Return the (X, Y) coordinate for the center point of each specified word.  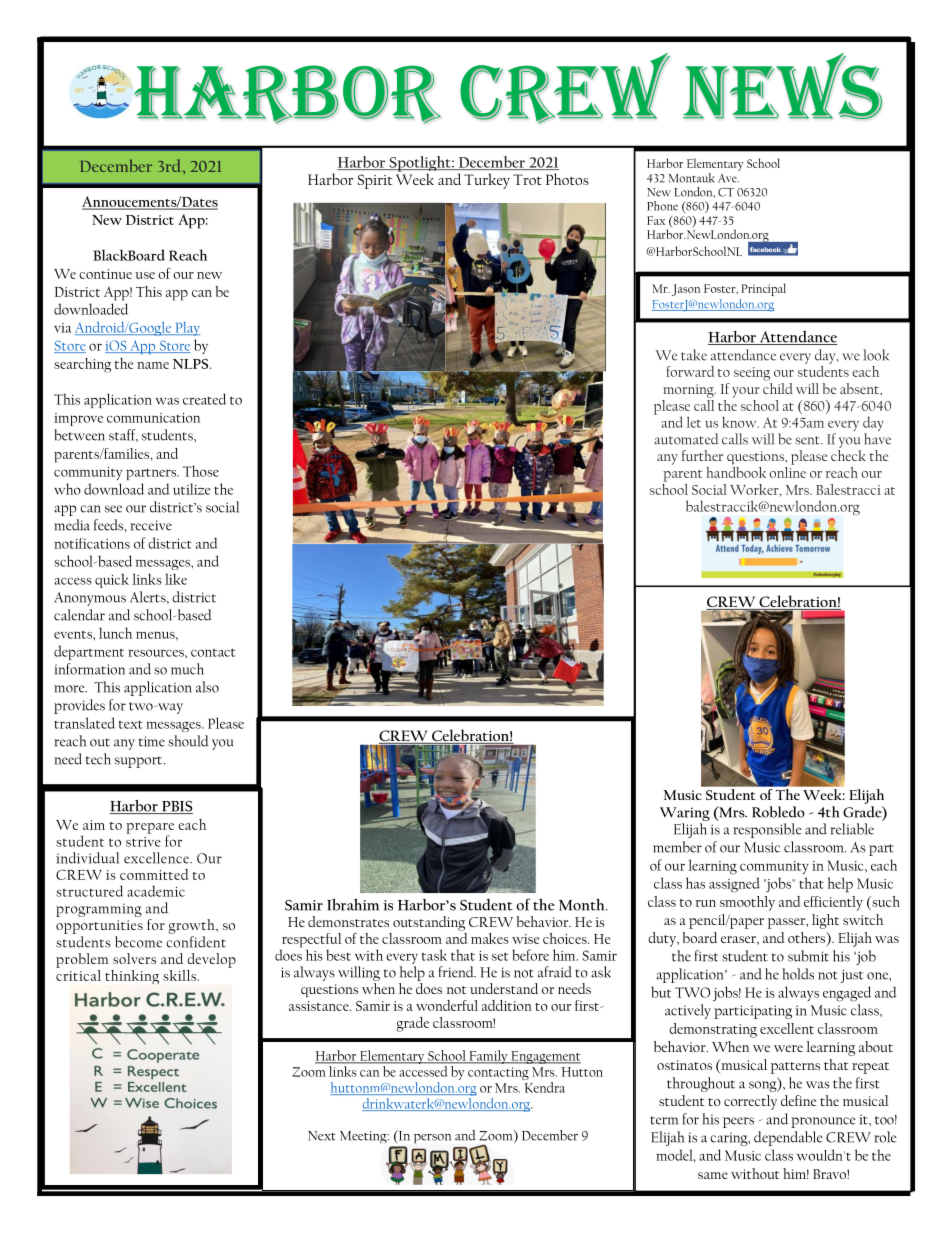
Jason (686, 290)
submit (808, 956)
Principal (763, 289)
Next (322, 1136)
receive (151, 525)
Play (186, 329)
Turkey (487, 181)
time (152, 741)
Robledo (778, 812)
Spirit (375, 181)
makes (490, 938)
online (787, 471)
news (782, 86)
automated (686, 439)
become (138, 942)
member (677, 847)
